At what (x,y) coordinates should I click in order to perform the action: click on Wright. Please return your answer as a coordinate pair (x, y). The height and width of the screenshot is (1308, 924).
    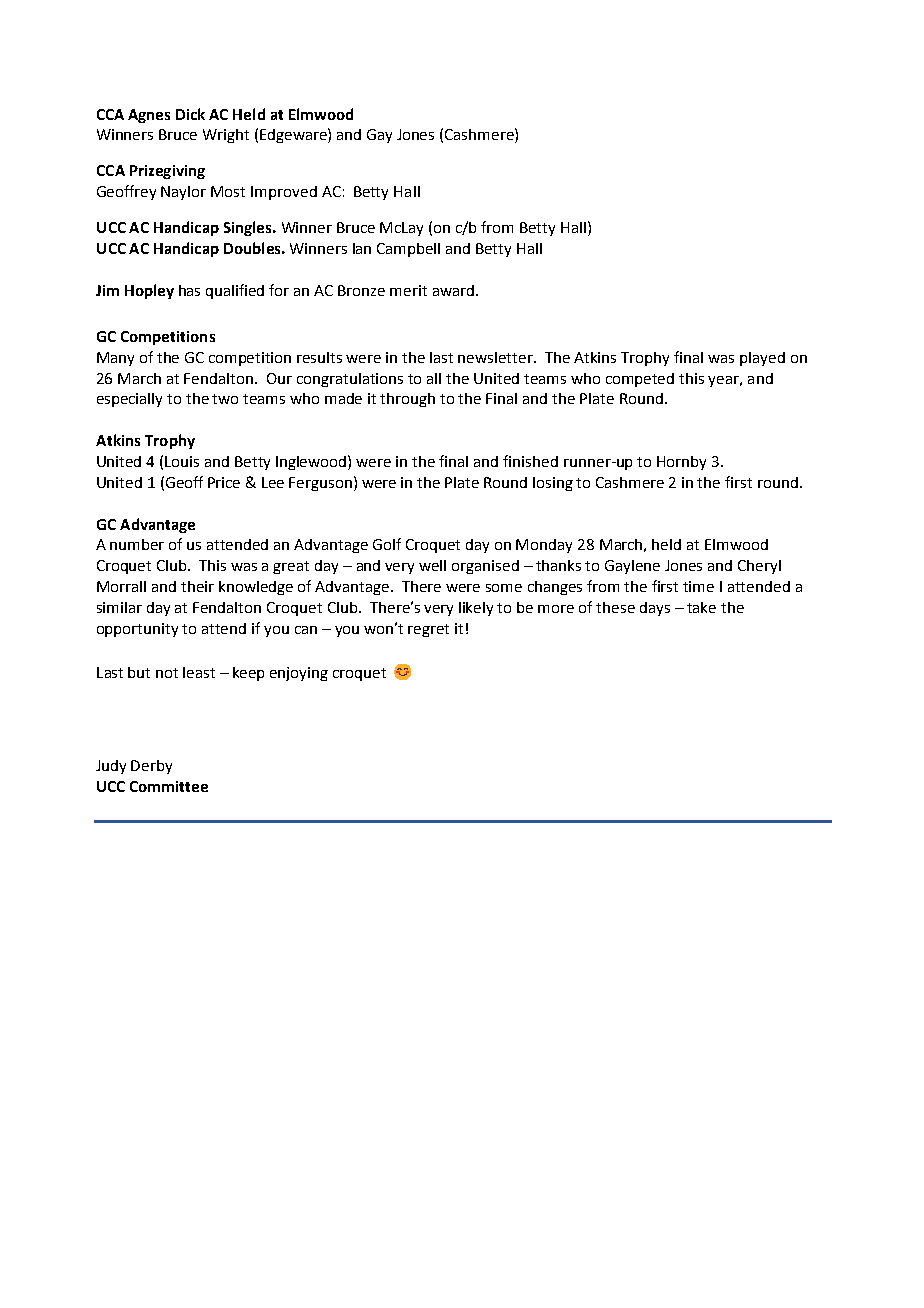
    Looking at the image, I should click on (226, 136).
